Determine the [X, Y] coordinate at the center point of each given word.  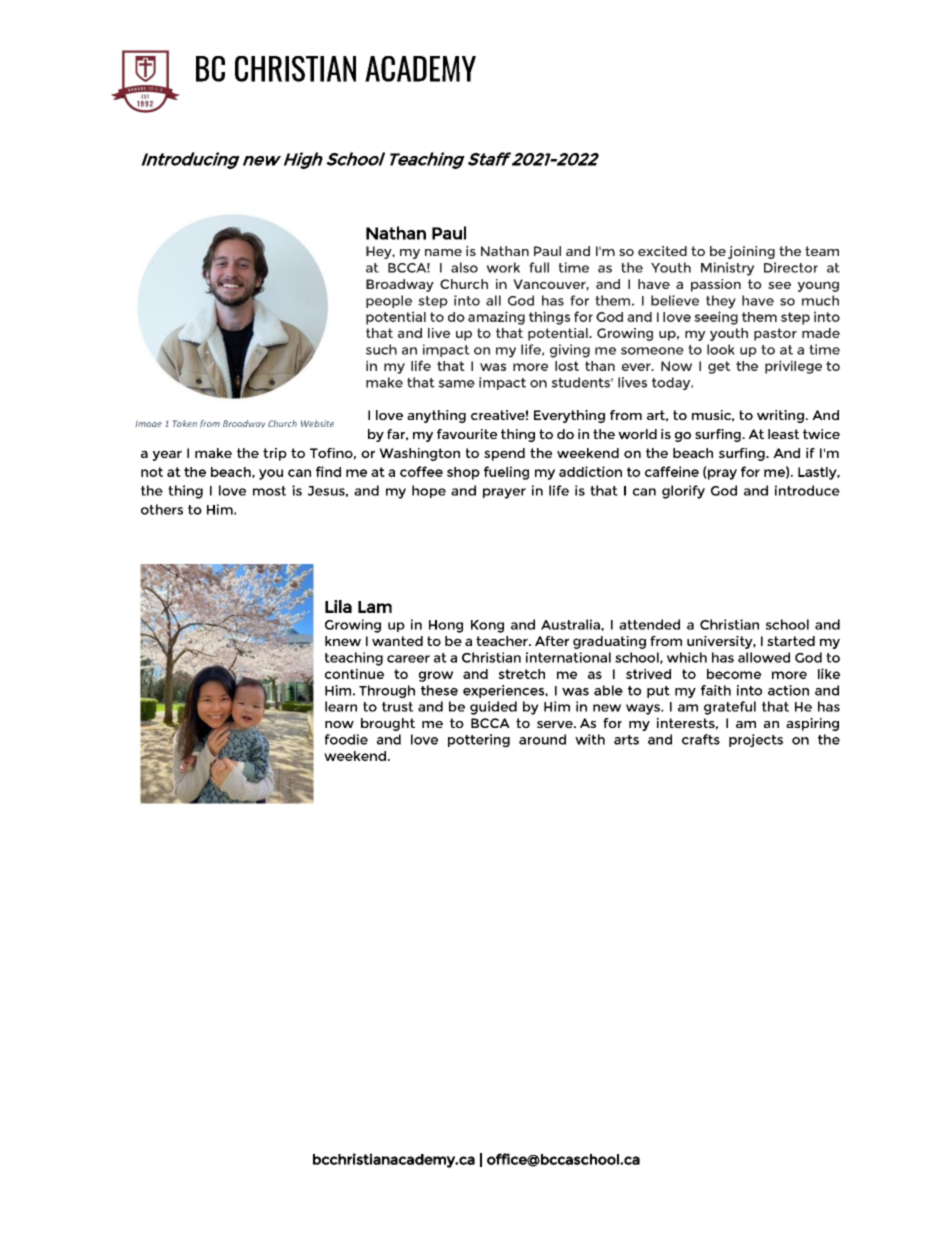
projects [756, 740]
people [389, 301]
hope [429, 491]
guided [493, 708]
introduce [807, 490]
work [503, 267]
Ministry [728, 269]
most [269, 491]
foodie [346, 739]
